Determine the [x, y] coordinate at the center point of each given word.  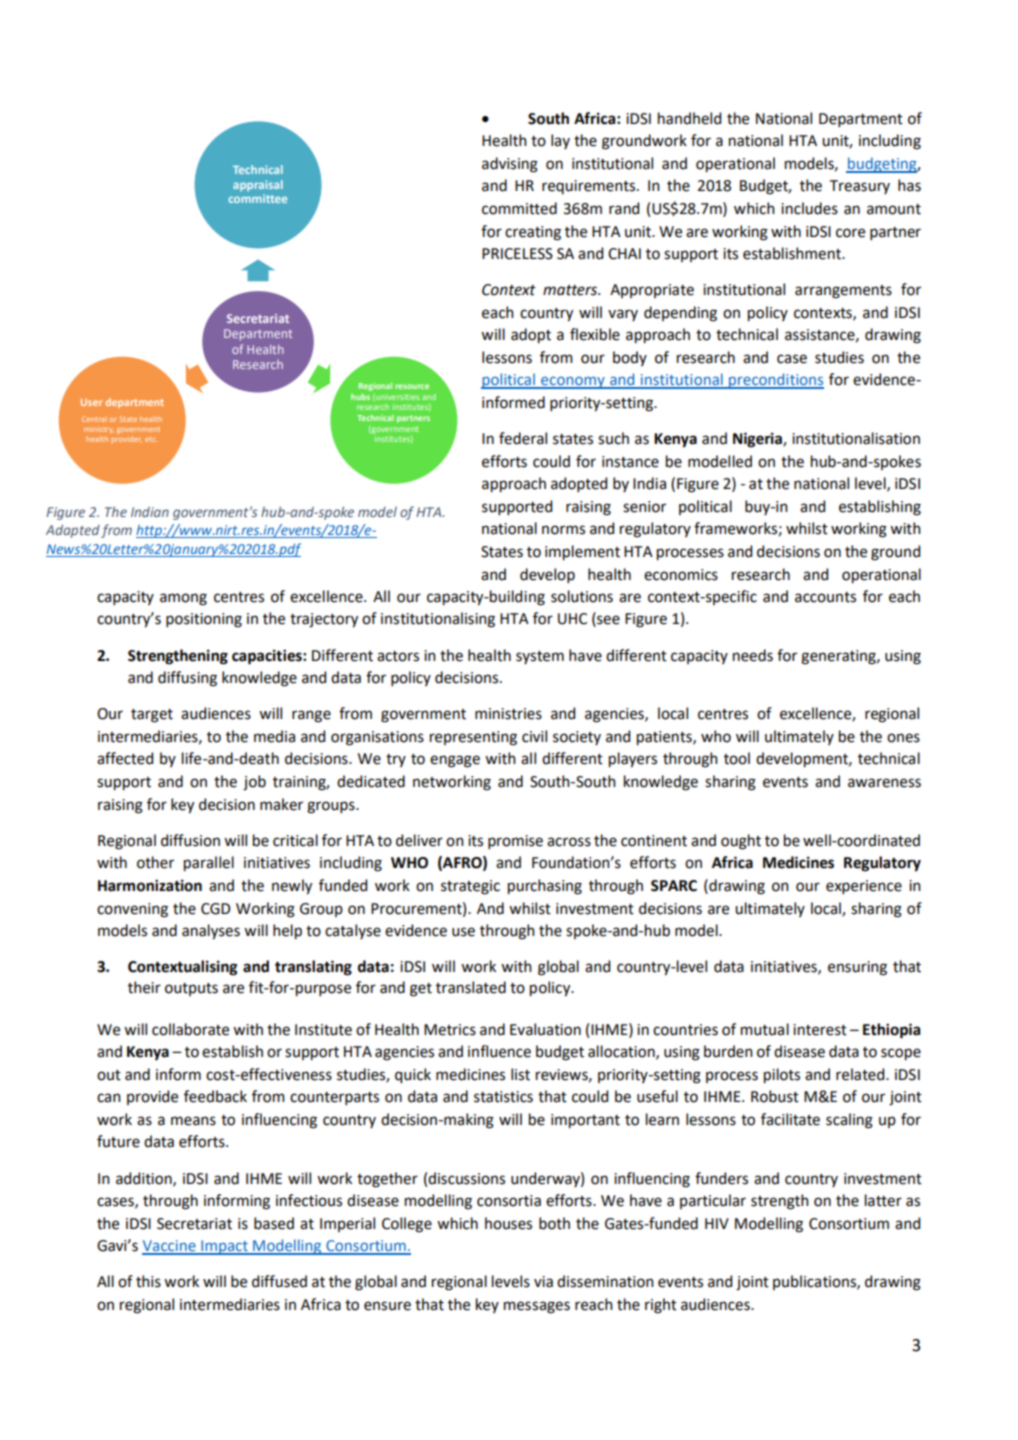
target [152, 716]
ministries [508, 714]
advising [510, 165]
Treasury [860, 187]
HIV [717, 1223]
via [543, 1282]
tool [737, 758]
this [148, 1281]
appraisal [258, 185]
